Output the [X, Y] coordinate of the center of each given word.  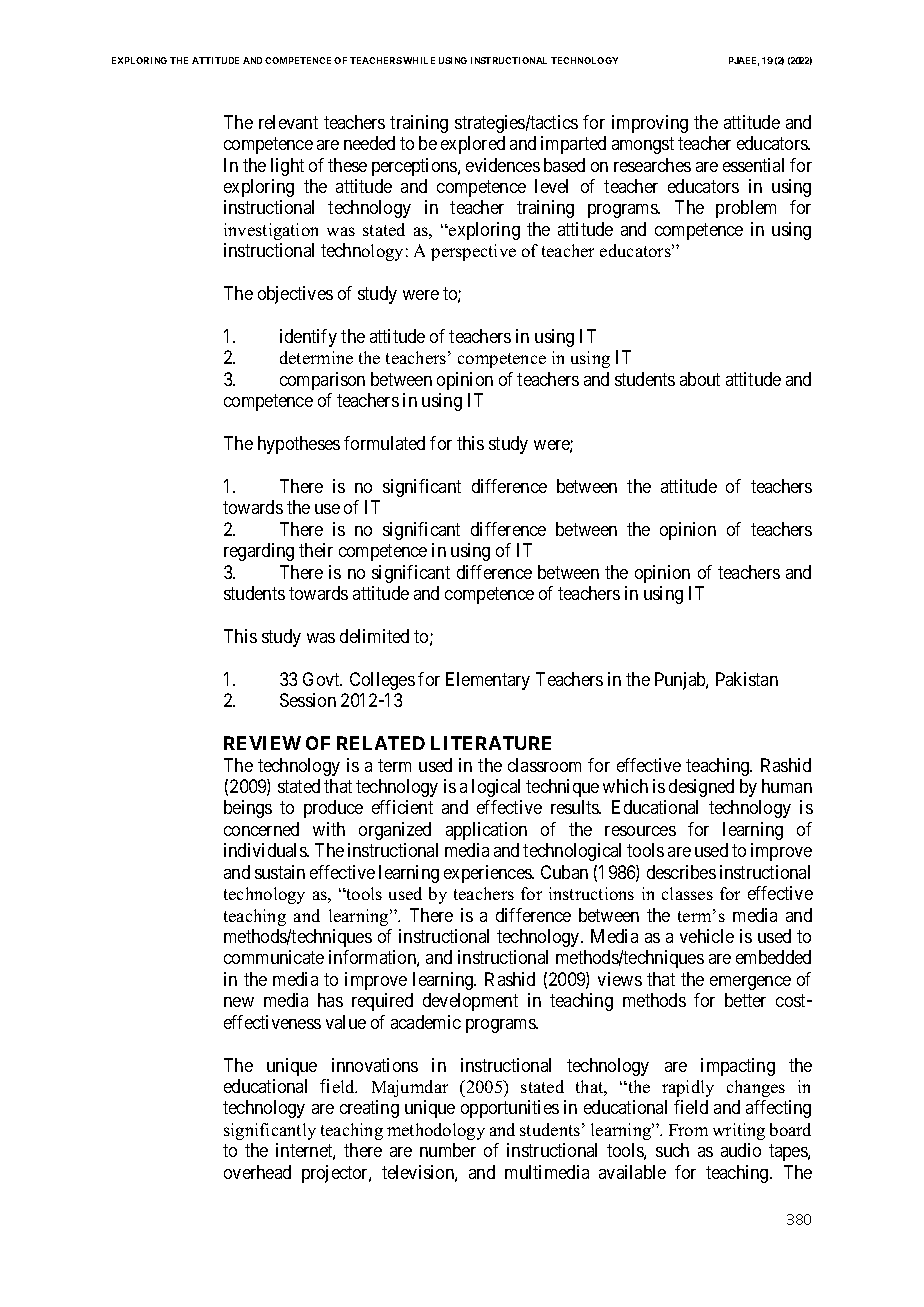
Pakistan [747, 679]
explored [473, 145]
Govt [322, 679]
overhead [257, 1172]
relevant [288, 122]
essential [753, 165]
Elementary [488, 681]
